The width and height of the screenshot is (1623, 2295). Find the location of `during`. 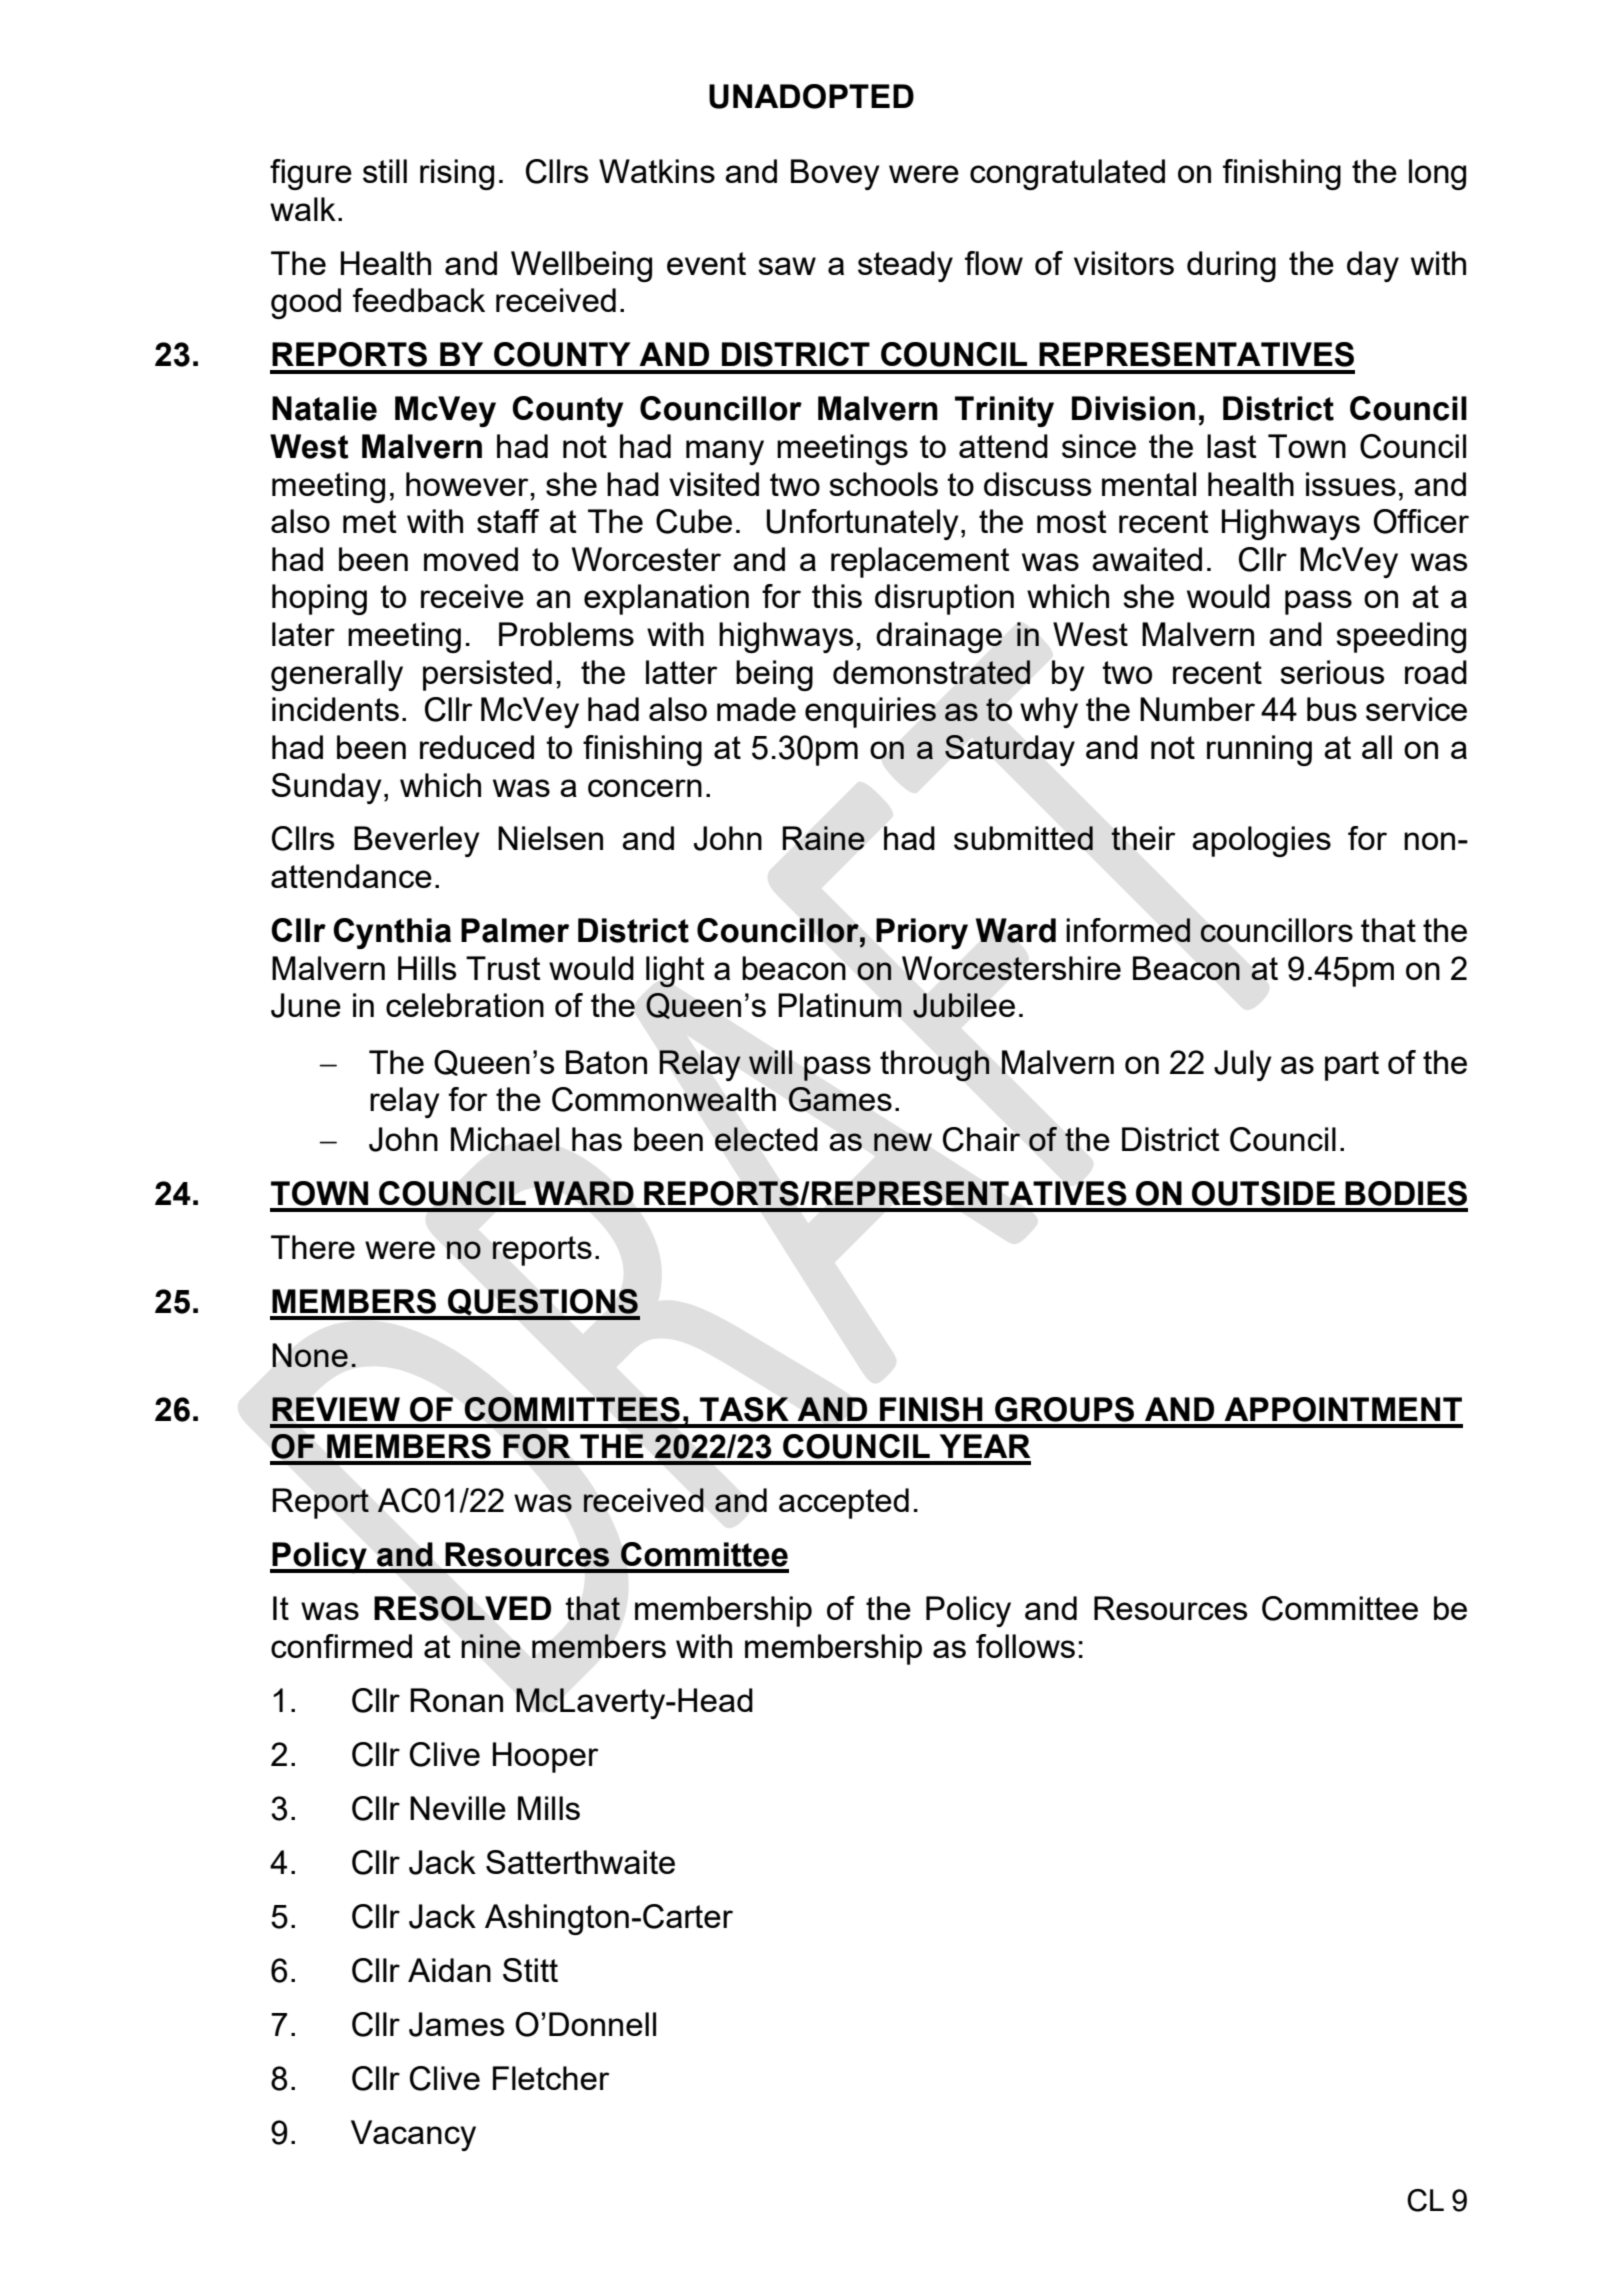

during is located at coordinates (1231, 266).
